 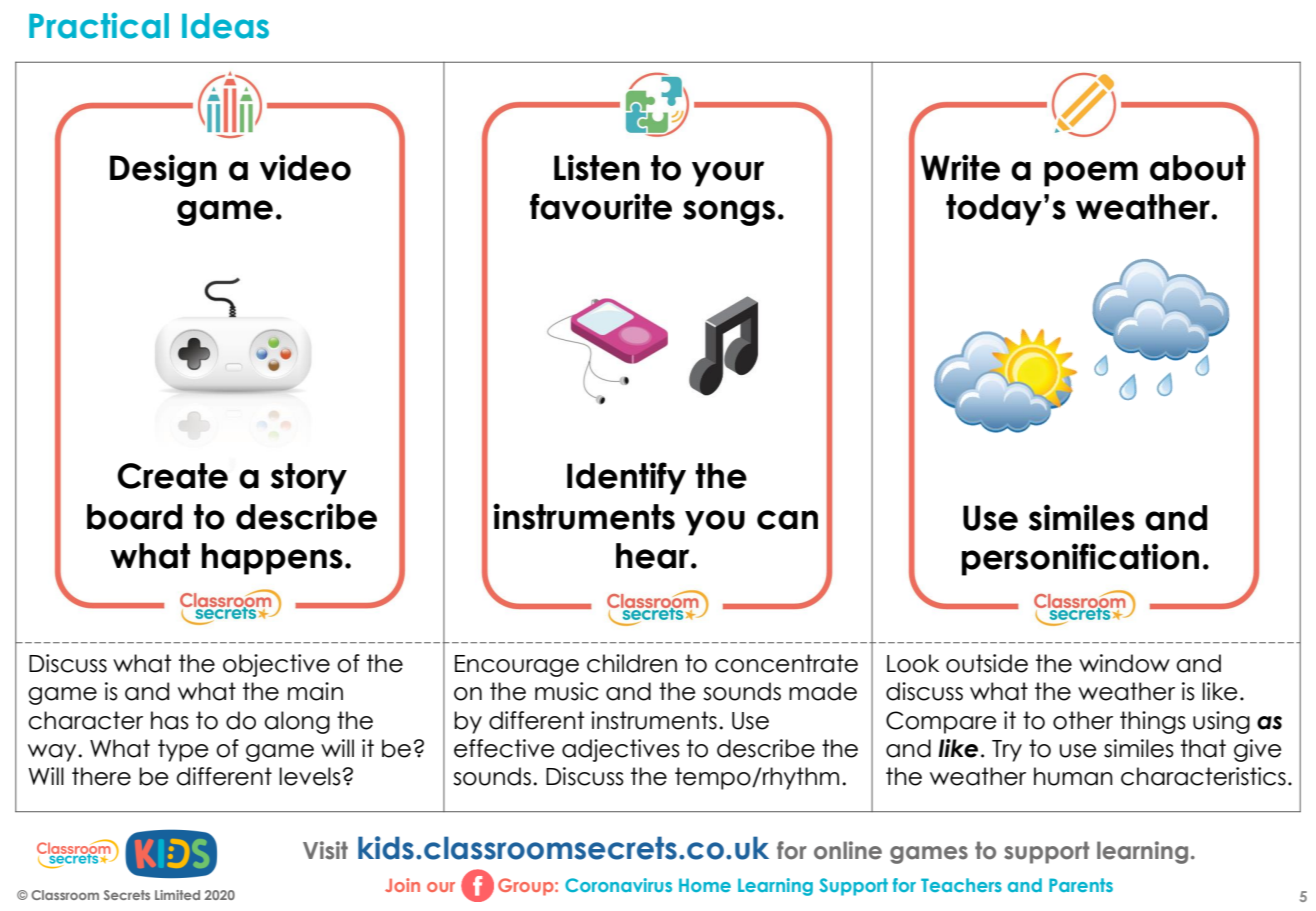 What do you see at coordinates (597, 167) in the screenshot?
I see `Listen` at bounding box center [597, 167].
